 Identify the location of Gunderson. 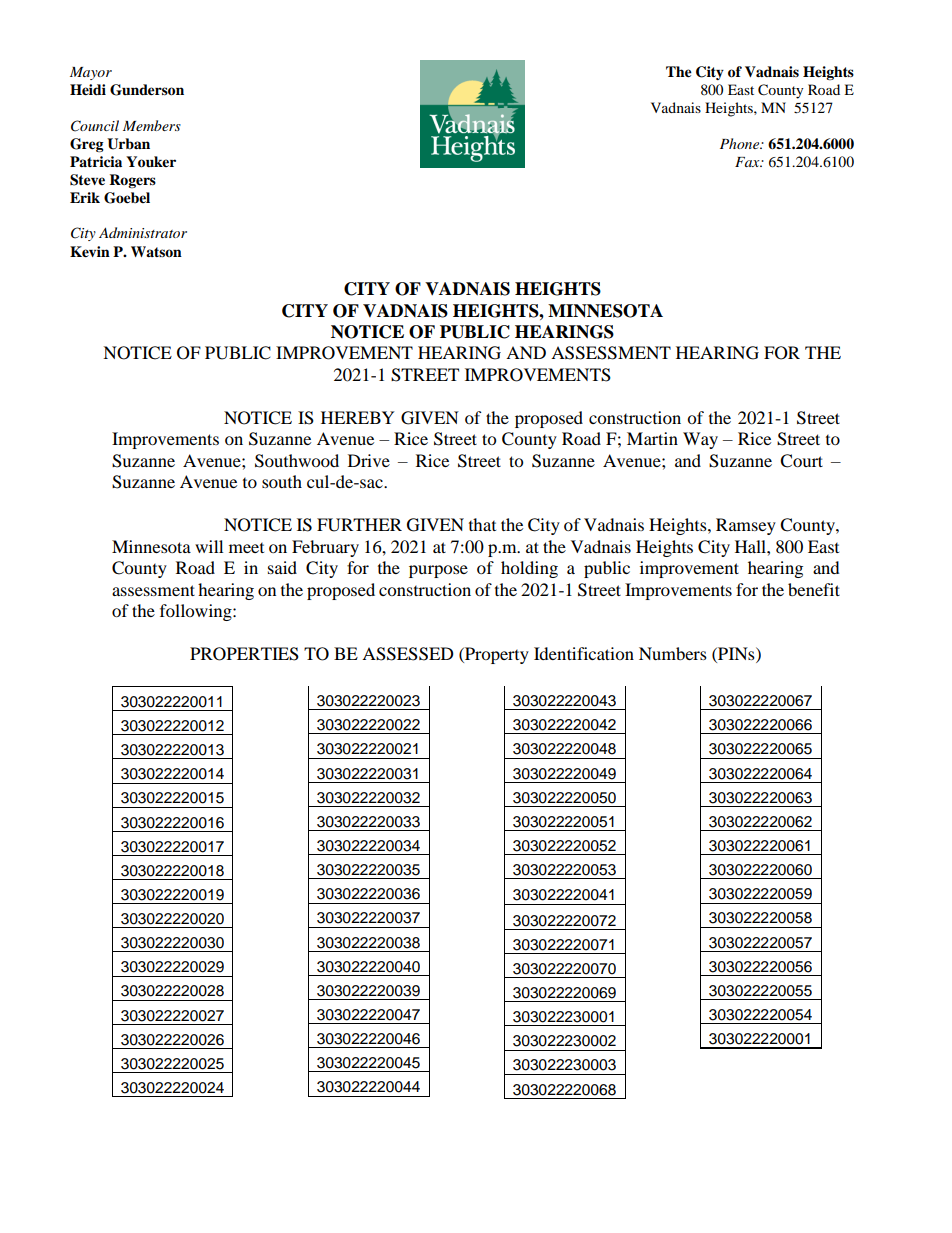
(147, 90).
